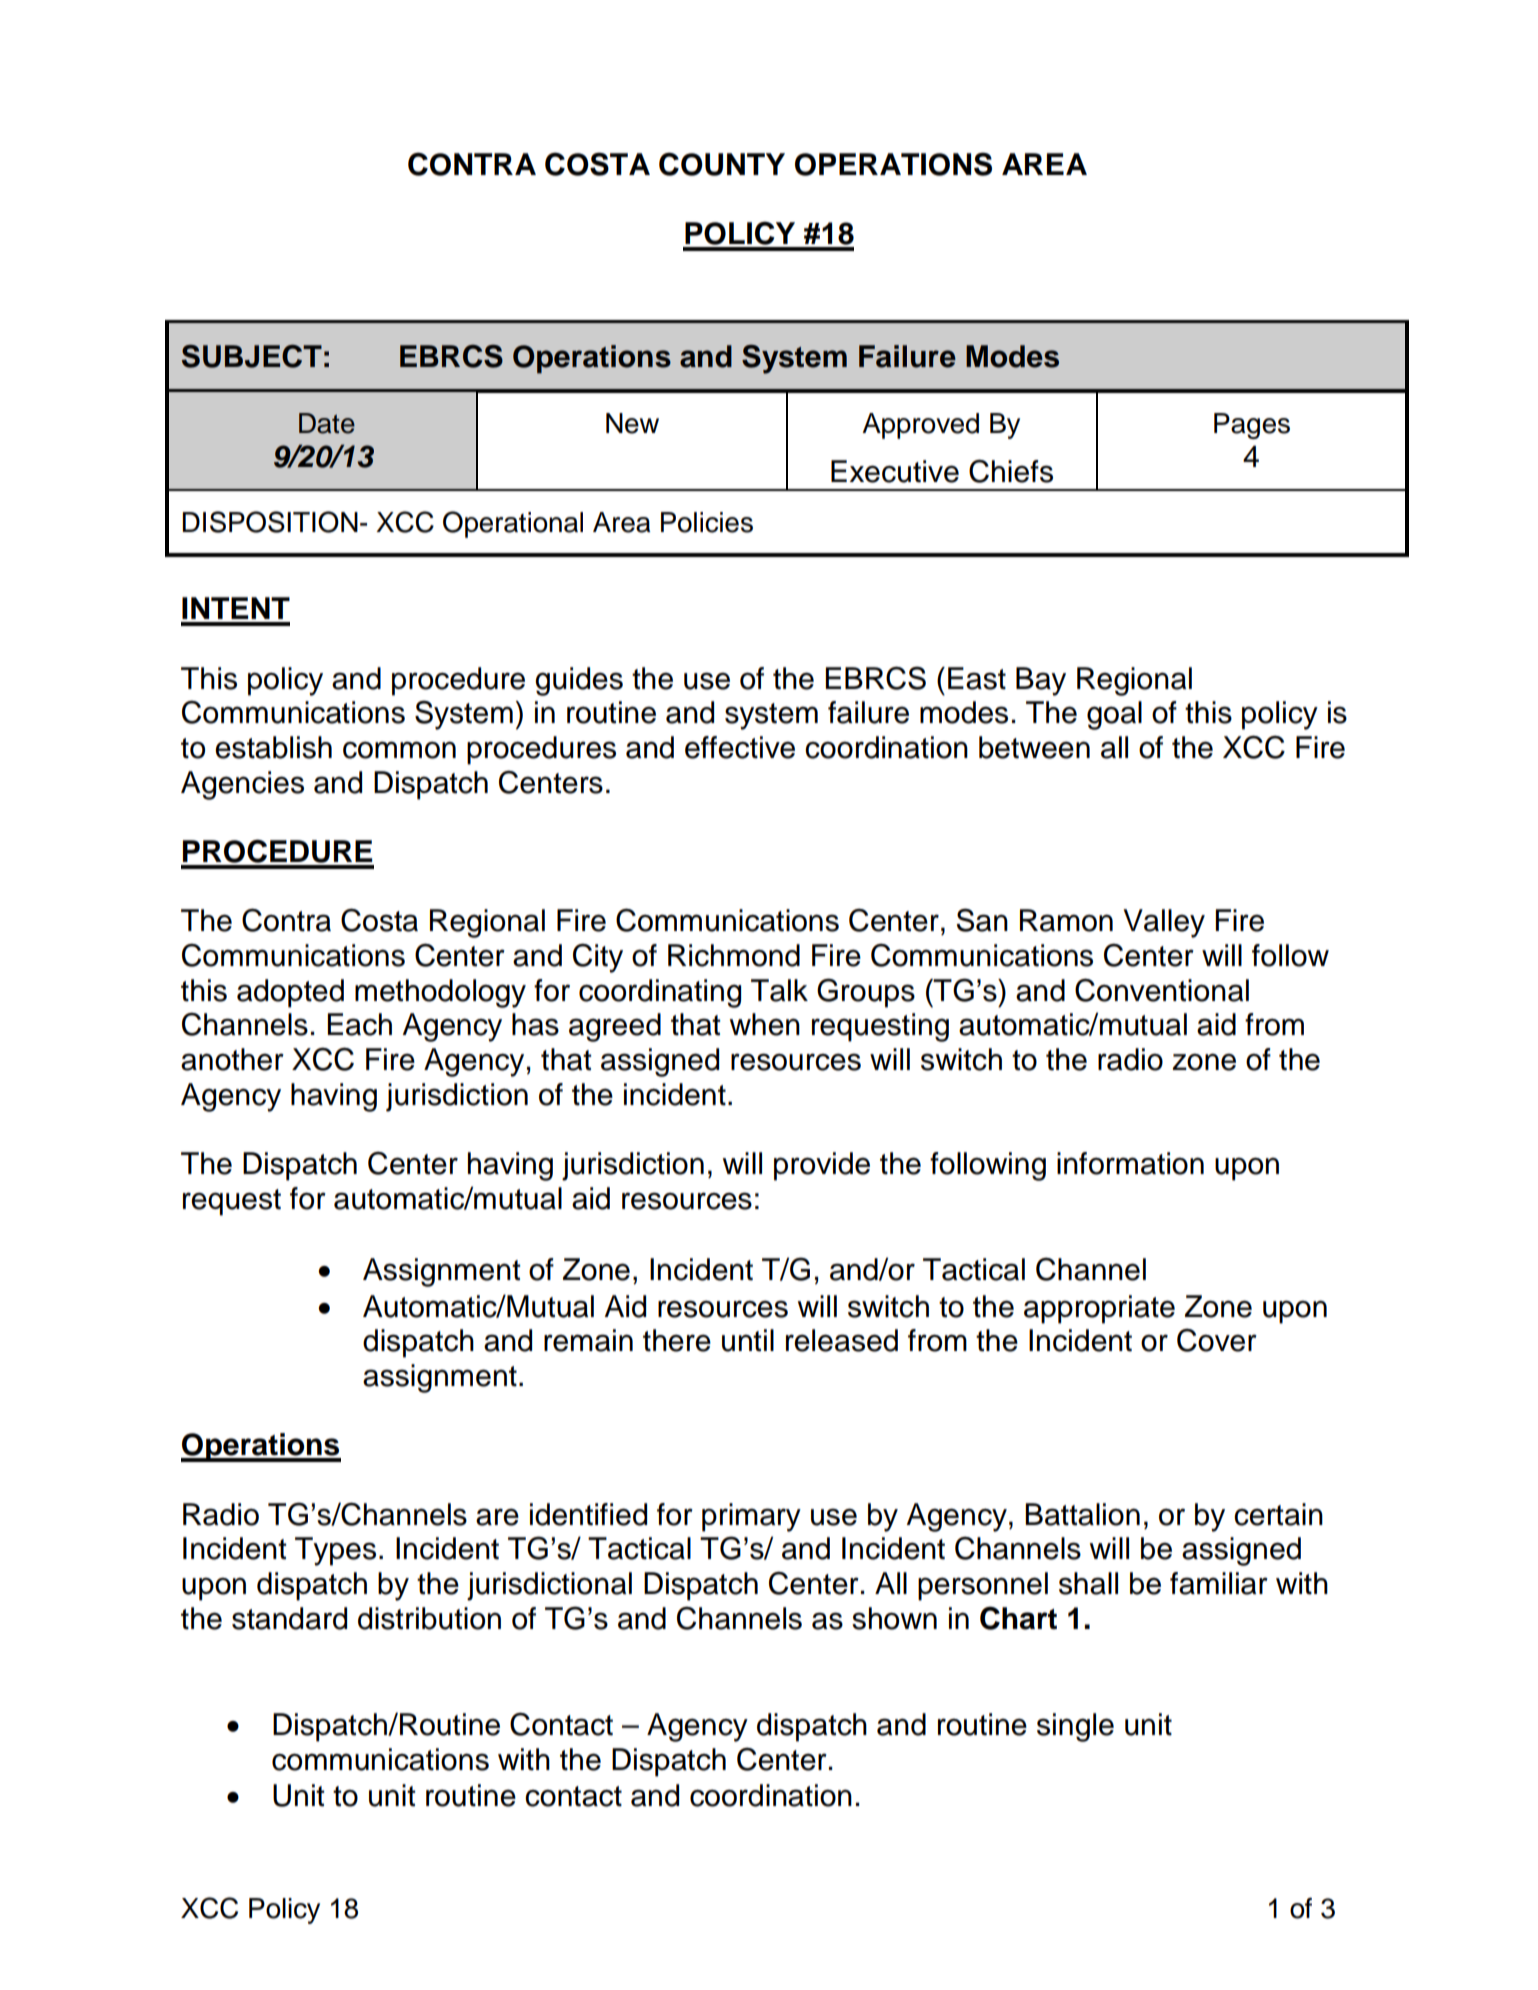  What do you see at coordinates (734, 955) in the document?
I see `Richmond` at bounding box center [734, 955].
